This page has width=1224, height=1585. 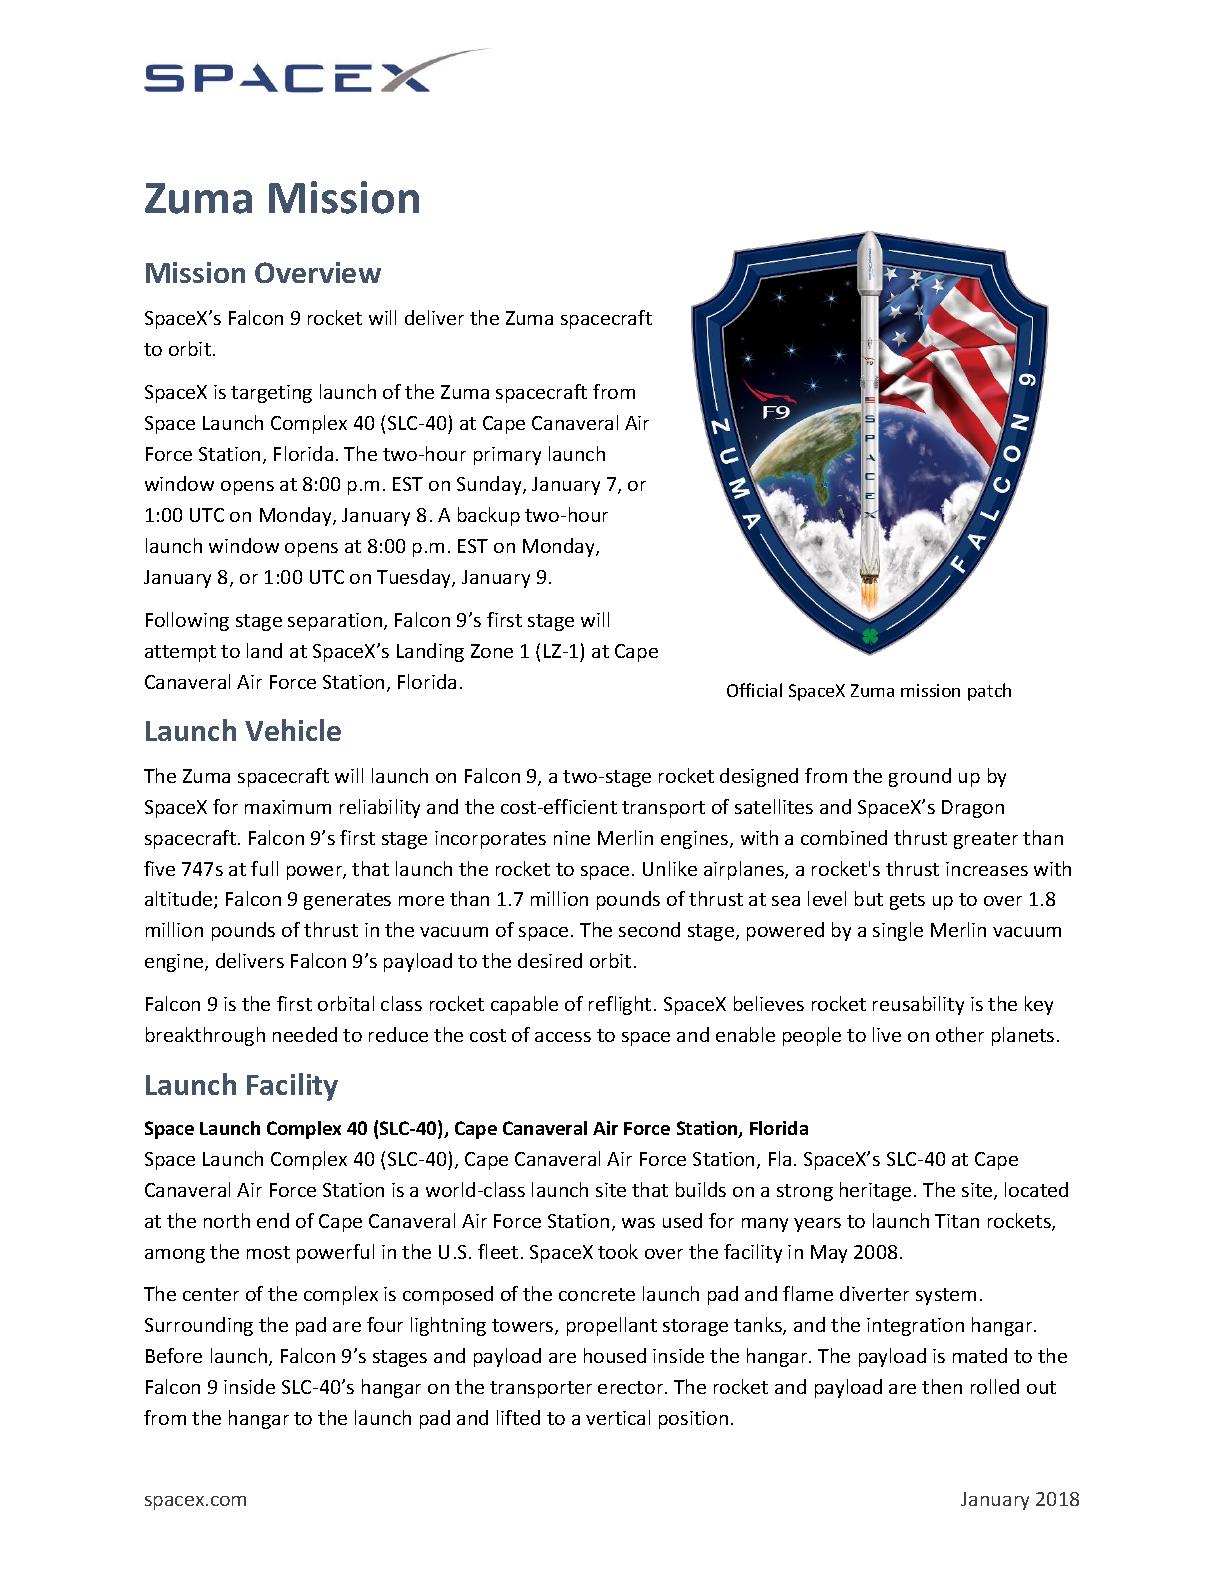 What do you see at coordinates (507, 456) in the page?
I see `primary` at bounding box center [507, 456].
